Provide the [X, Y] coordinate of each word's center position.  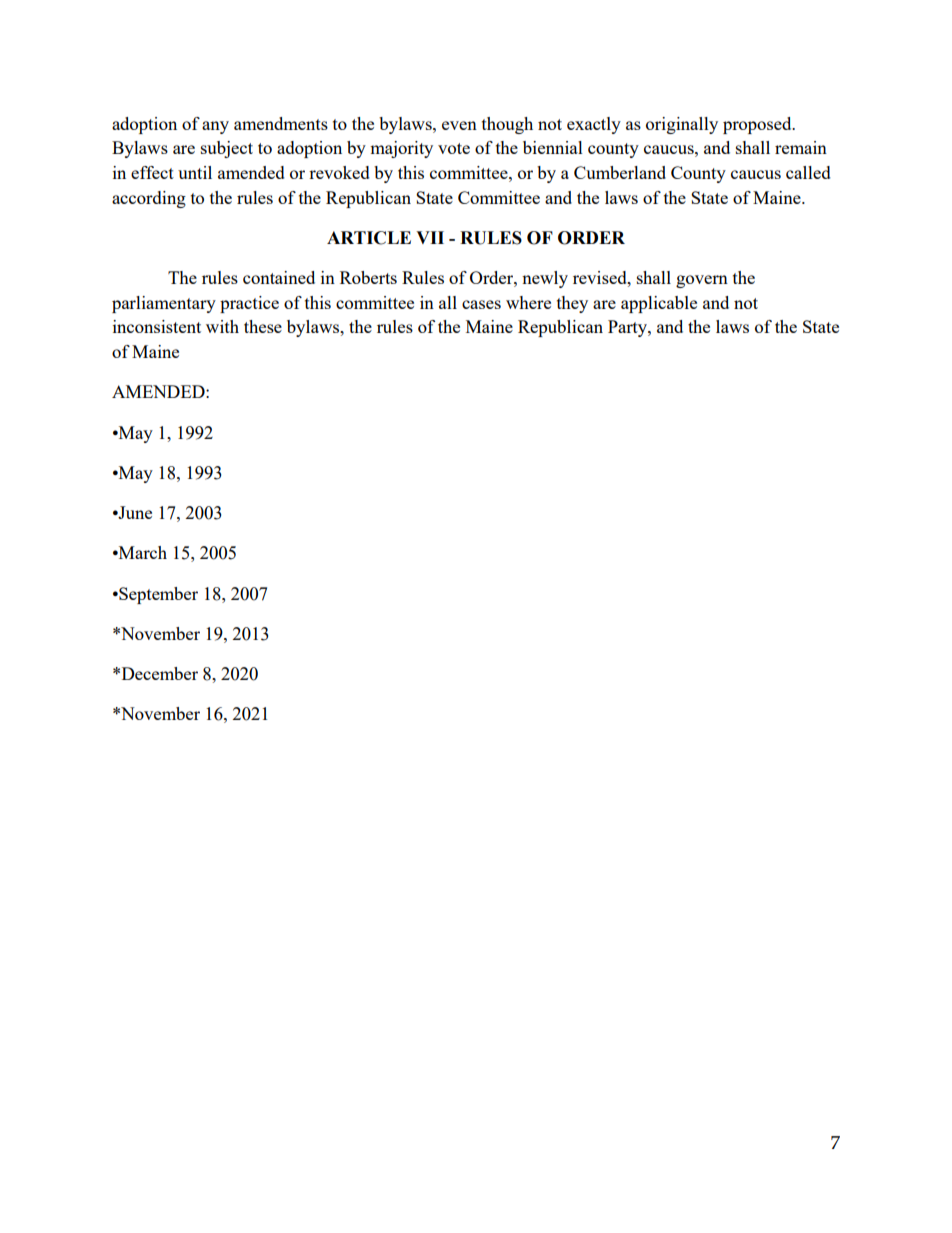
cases [481, 304]
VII [430, 237]
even [459, 125]
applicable [659, 304]
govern [702, 281]
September [157, 595]
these [263, 326]
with [222, 326]
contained [279, 277]
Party [628, 328]
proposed [758, 125]
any [215, 127]
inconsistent [157, 326]
